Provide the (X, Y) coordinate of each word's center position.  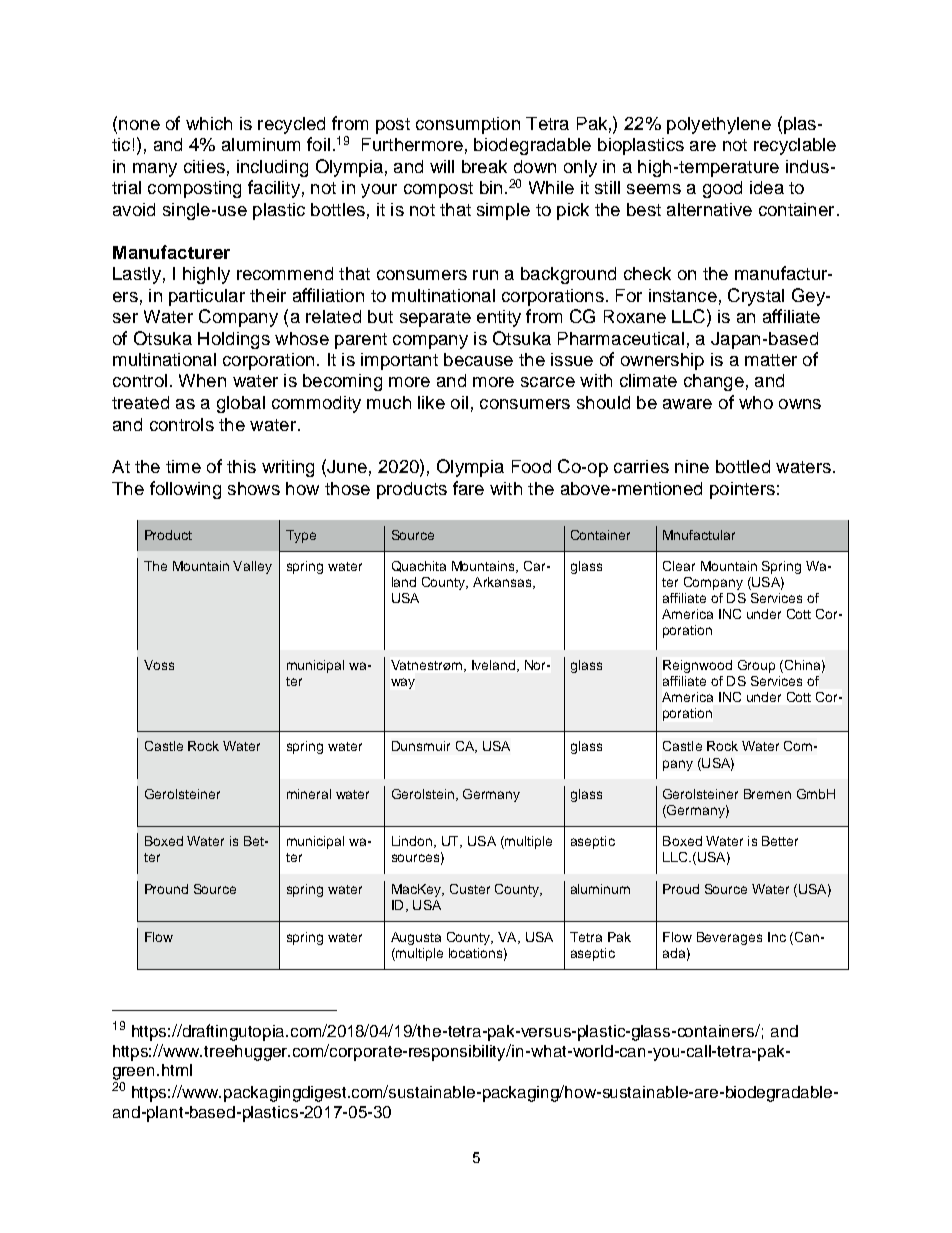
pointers (742, 490)
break (484, 166)
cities (204, 166)
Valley (252, 567)
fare (468, 488)
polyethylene (719, 125)
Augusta (416, 938)
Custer (470, 889)
